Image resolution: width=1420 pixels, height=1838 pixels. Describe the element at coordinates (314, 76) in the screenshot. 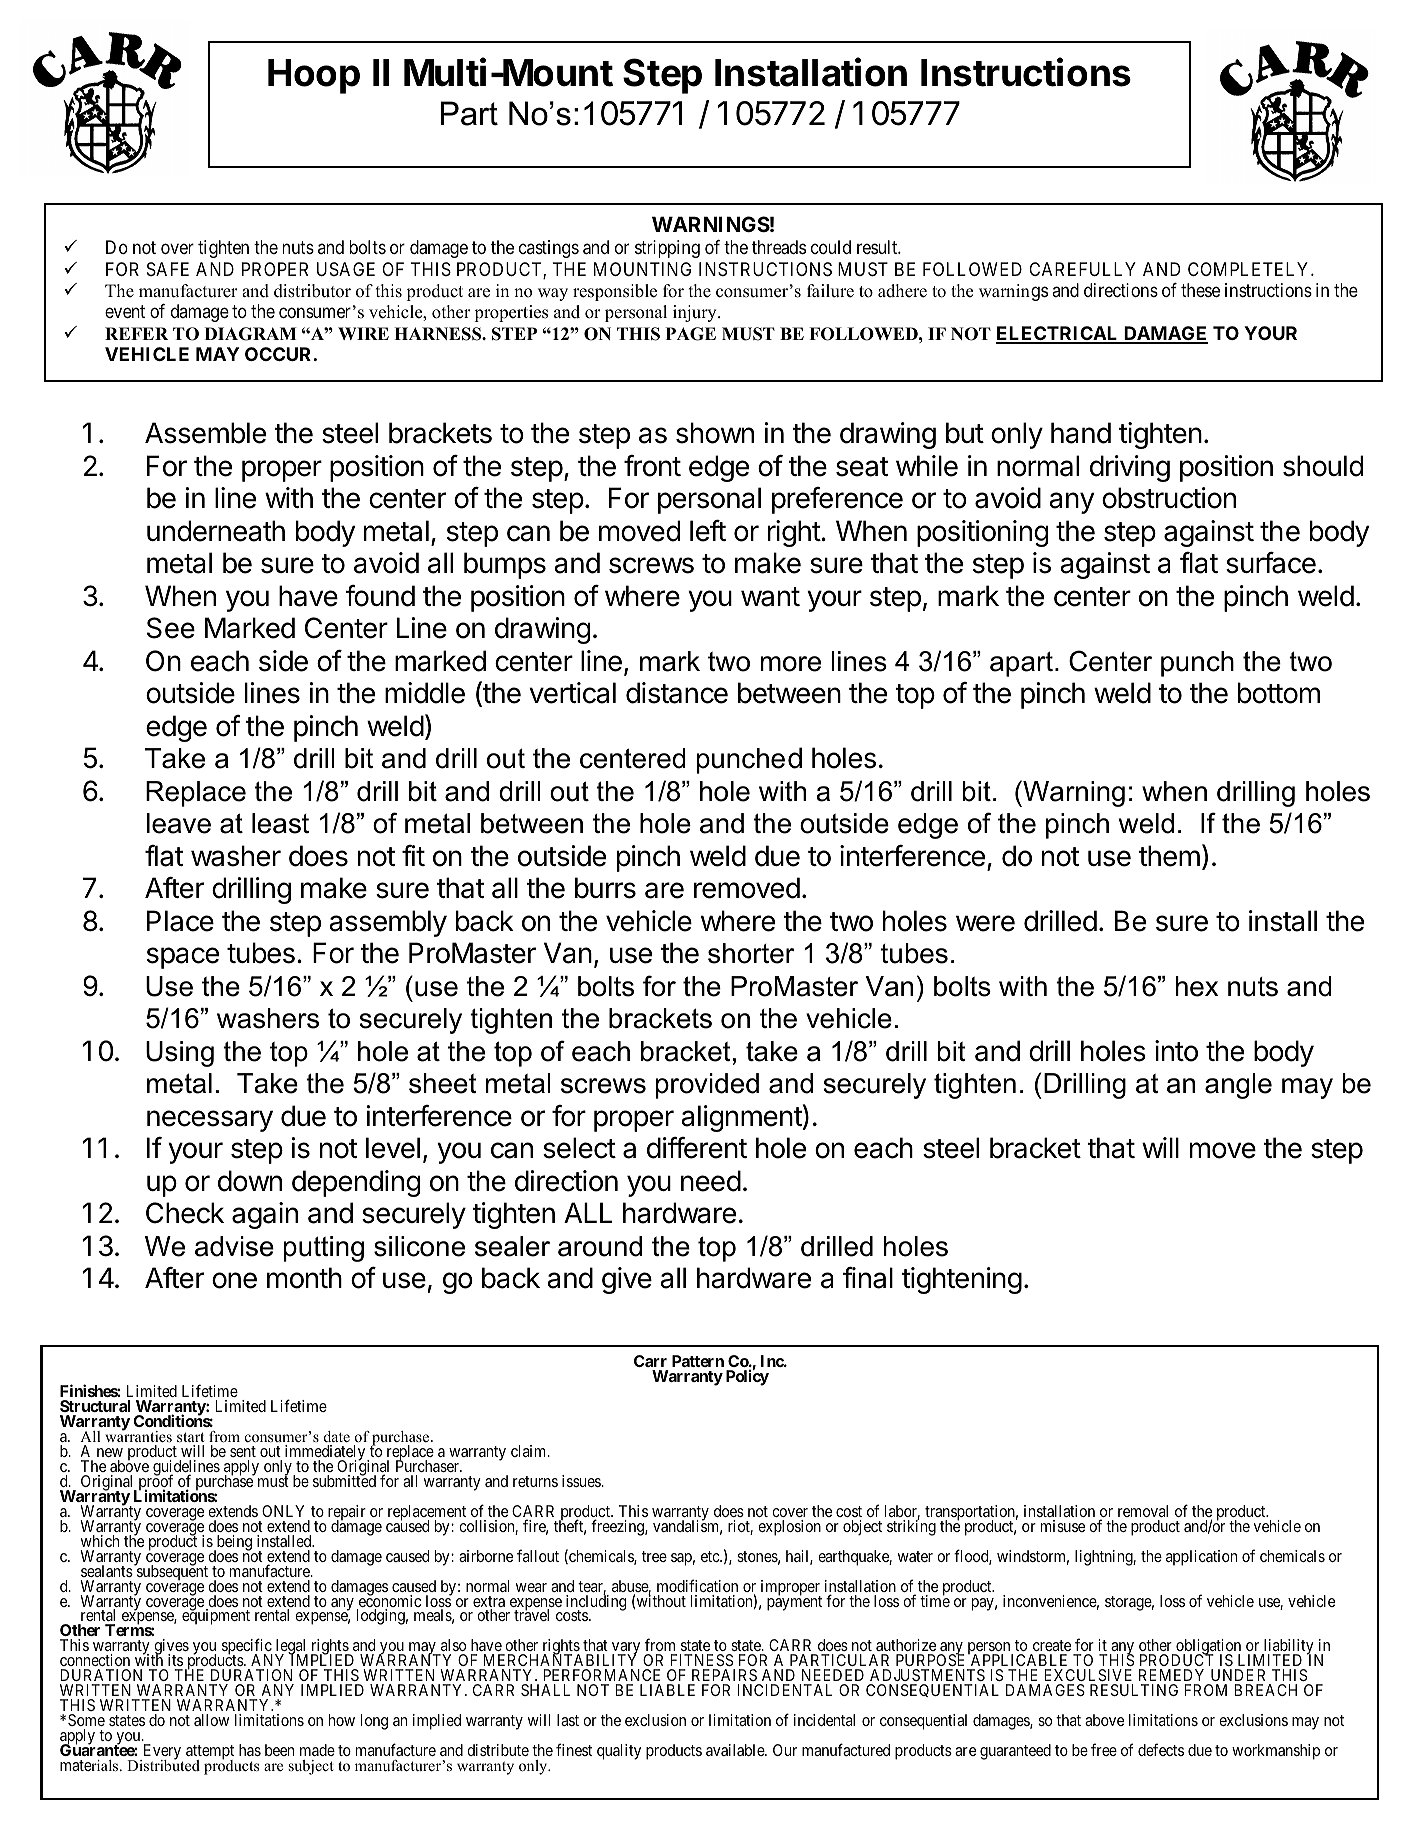

I see `Hoop` at that location.
